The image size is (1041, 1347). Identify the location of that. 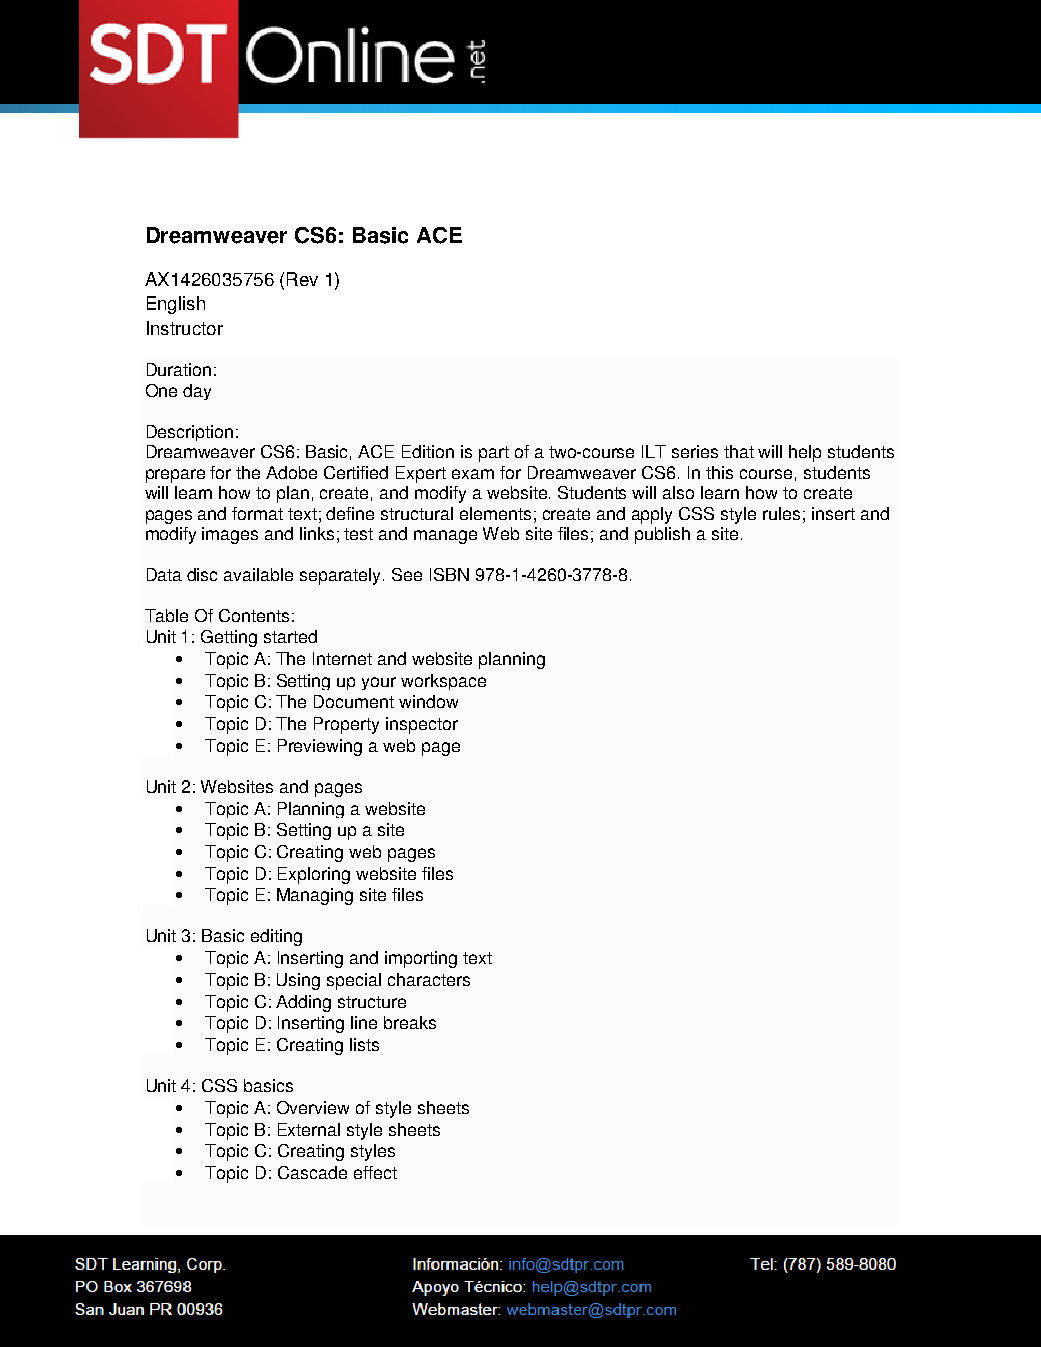
(739, 451).
